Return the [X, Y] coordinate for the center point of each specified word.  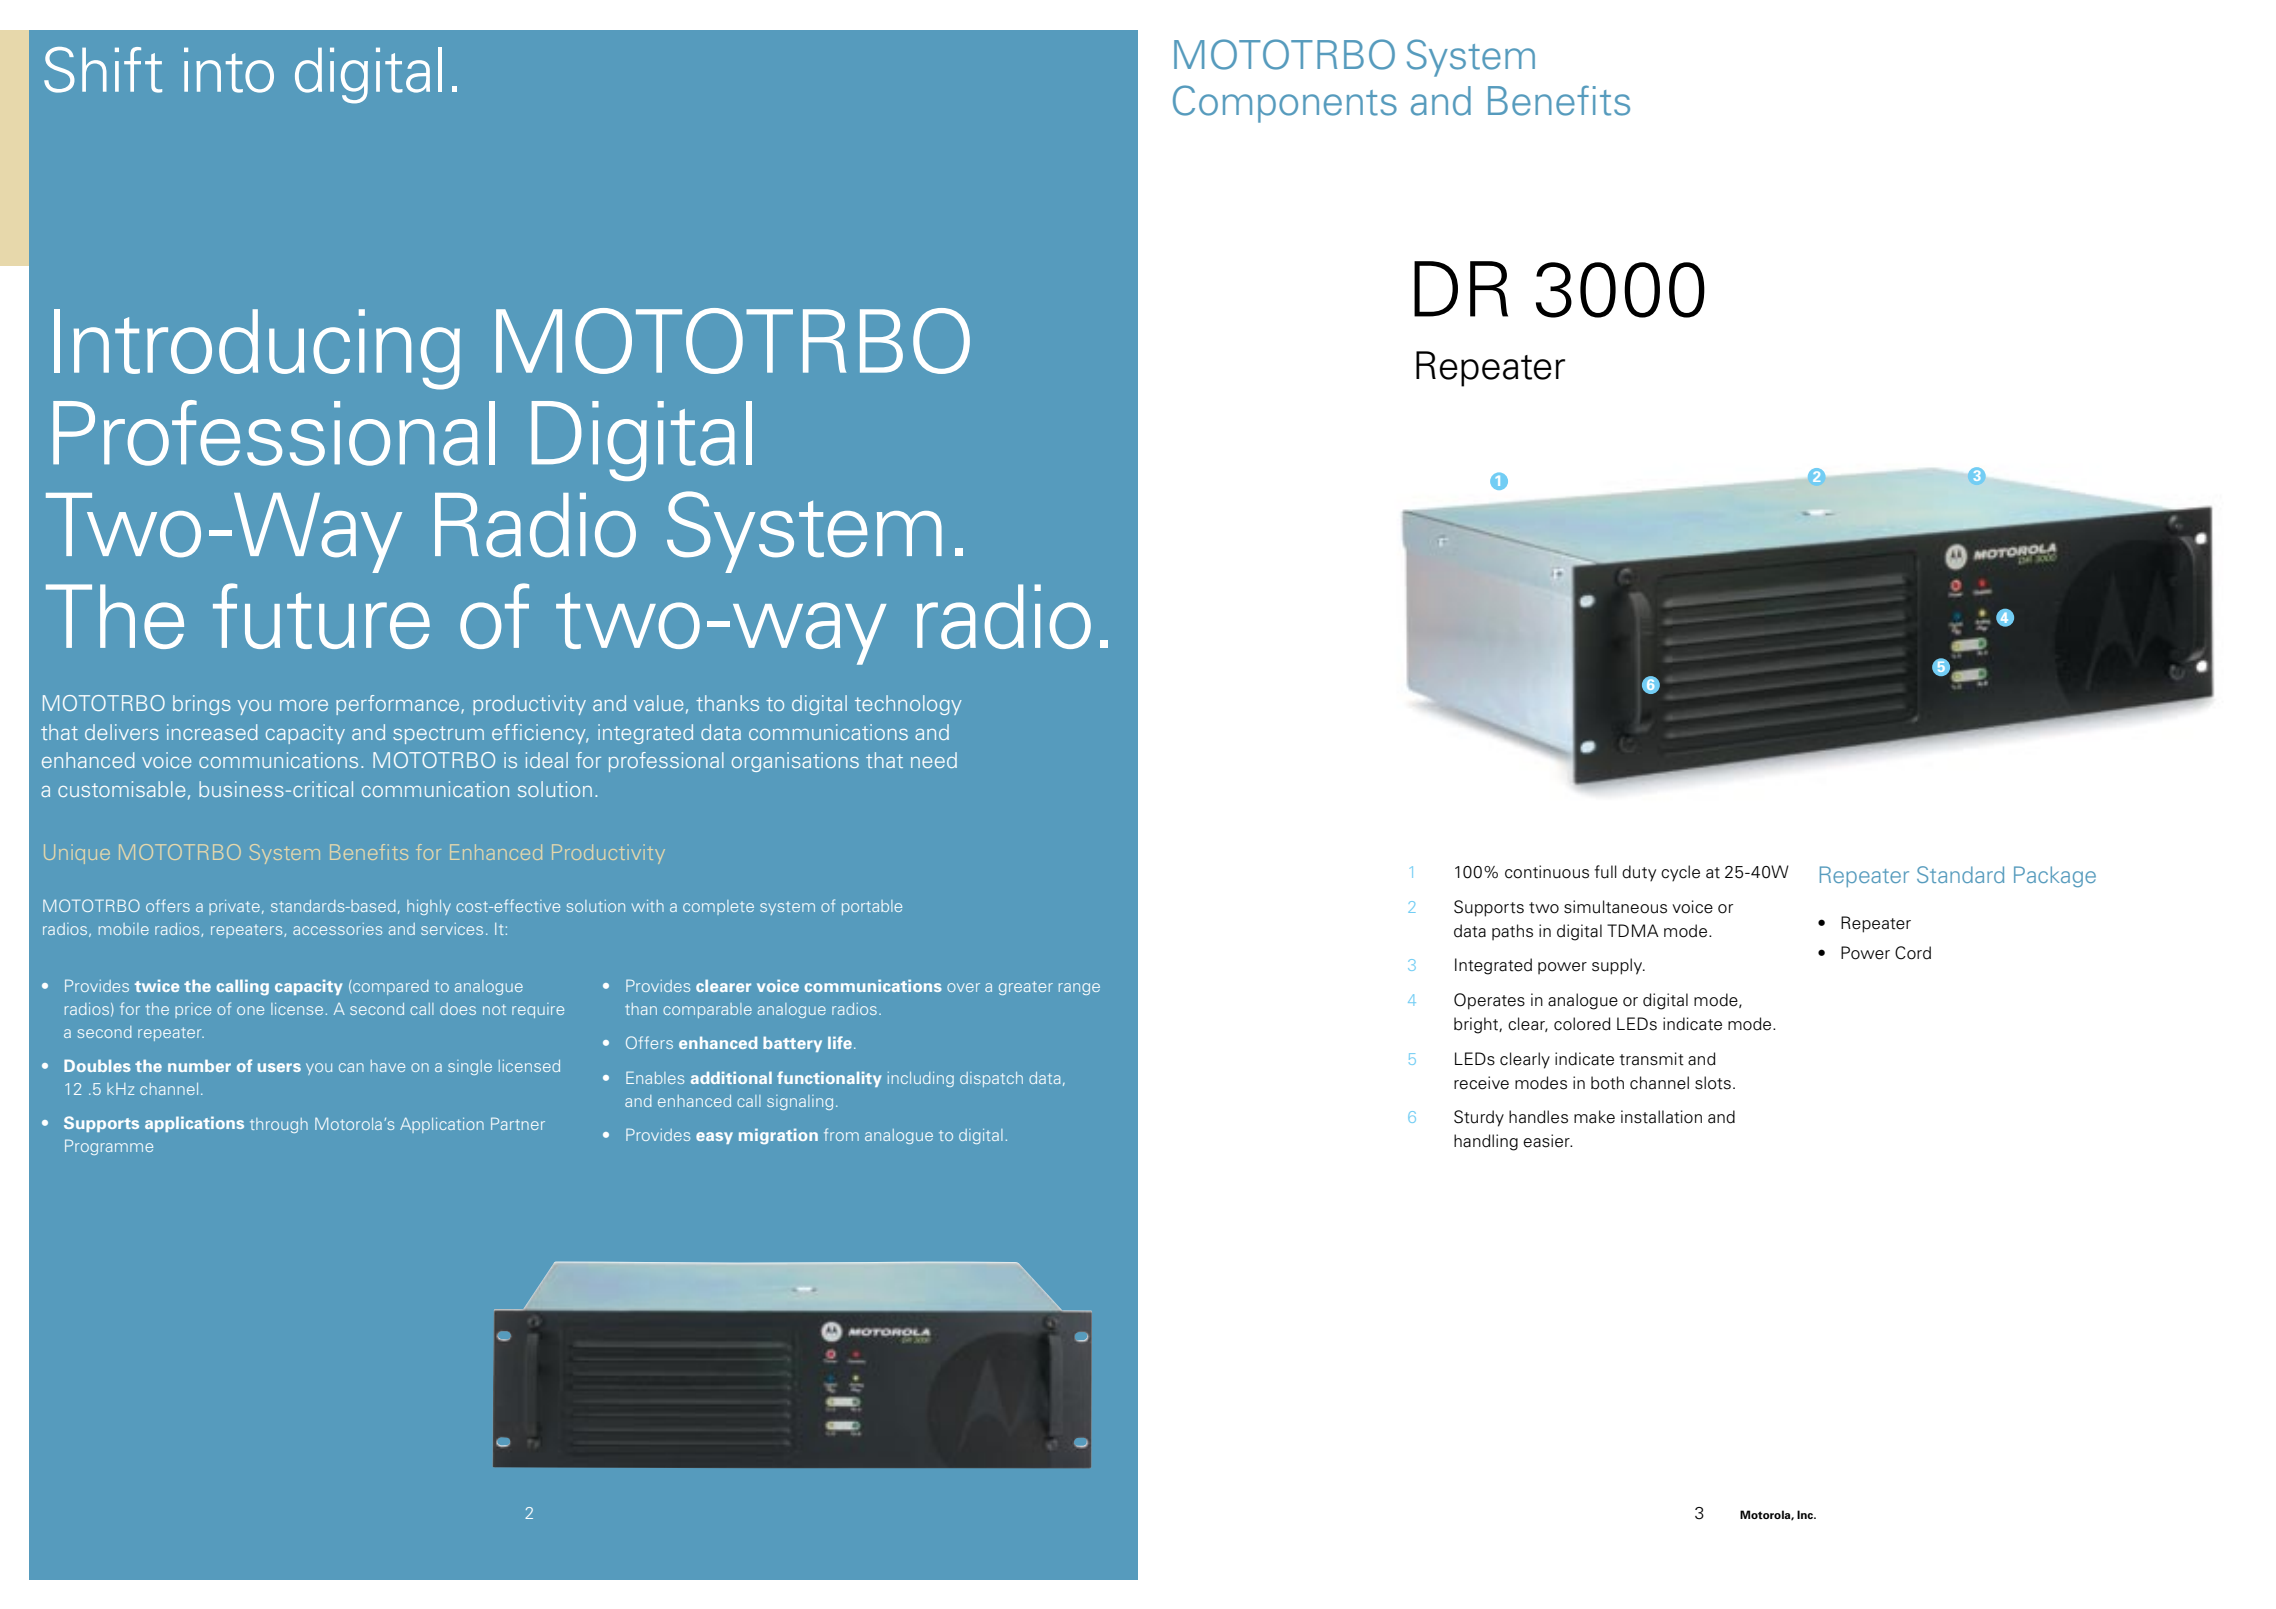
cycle [1680, 873]
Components [1285, 104]
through [279, 1125]
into [229, 70]
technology [908, 705]
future [321, 616]
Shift [103, 70]
